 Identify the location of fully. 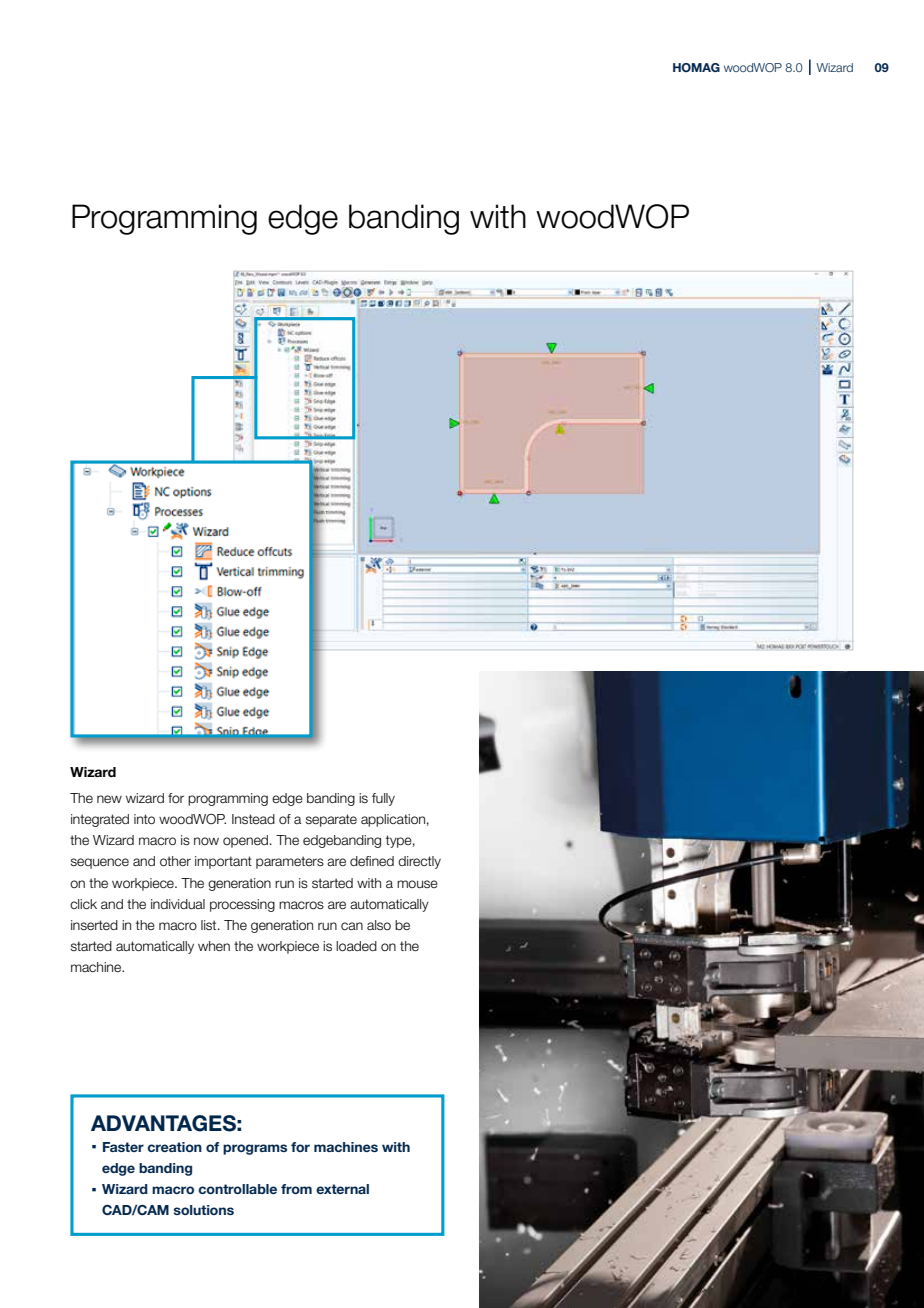
(383, 799).
